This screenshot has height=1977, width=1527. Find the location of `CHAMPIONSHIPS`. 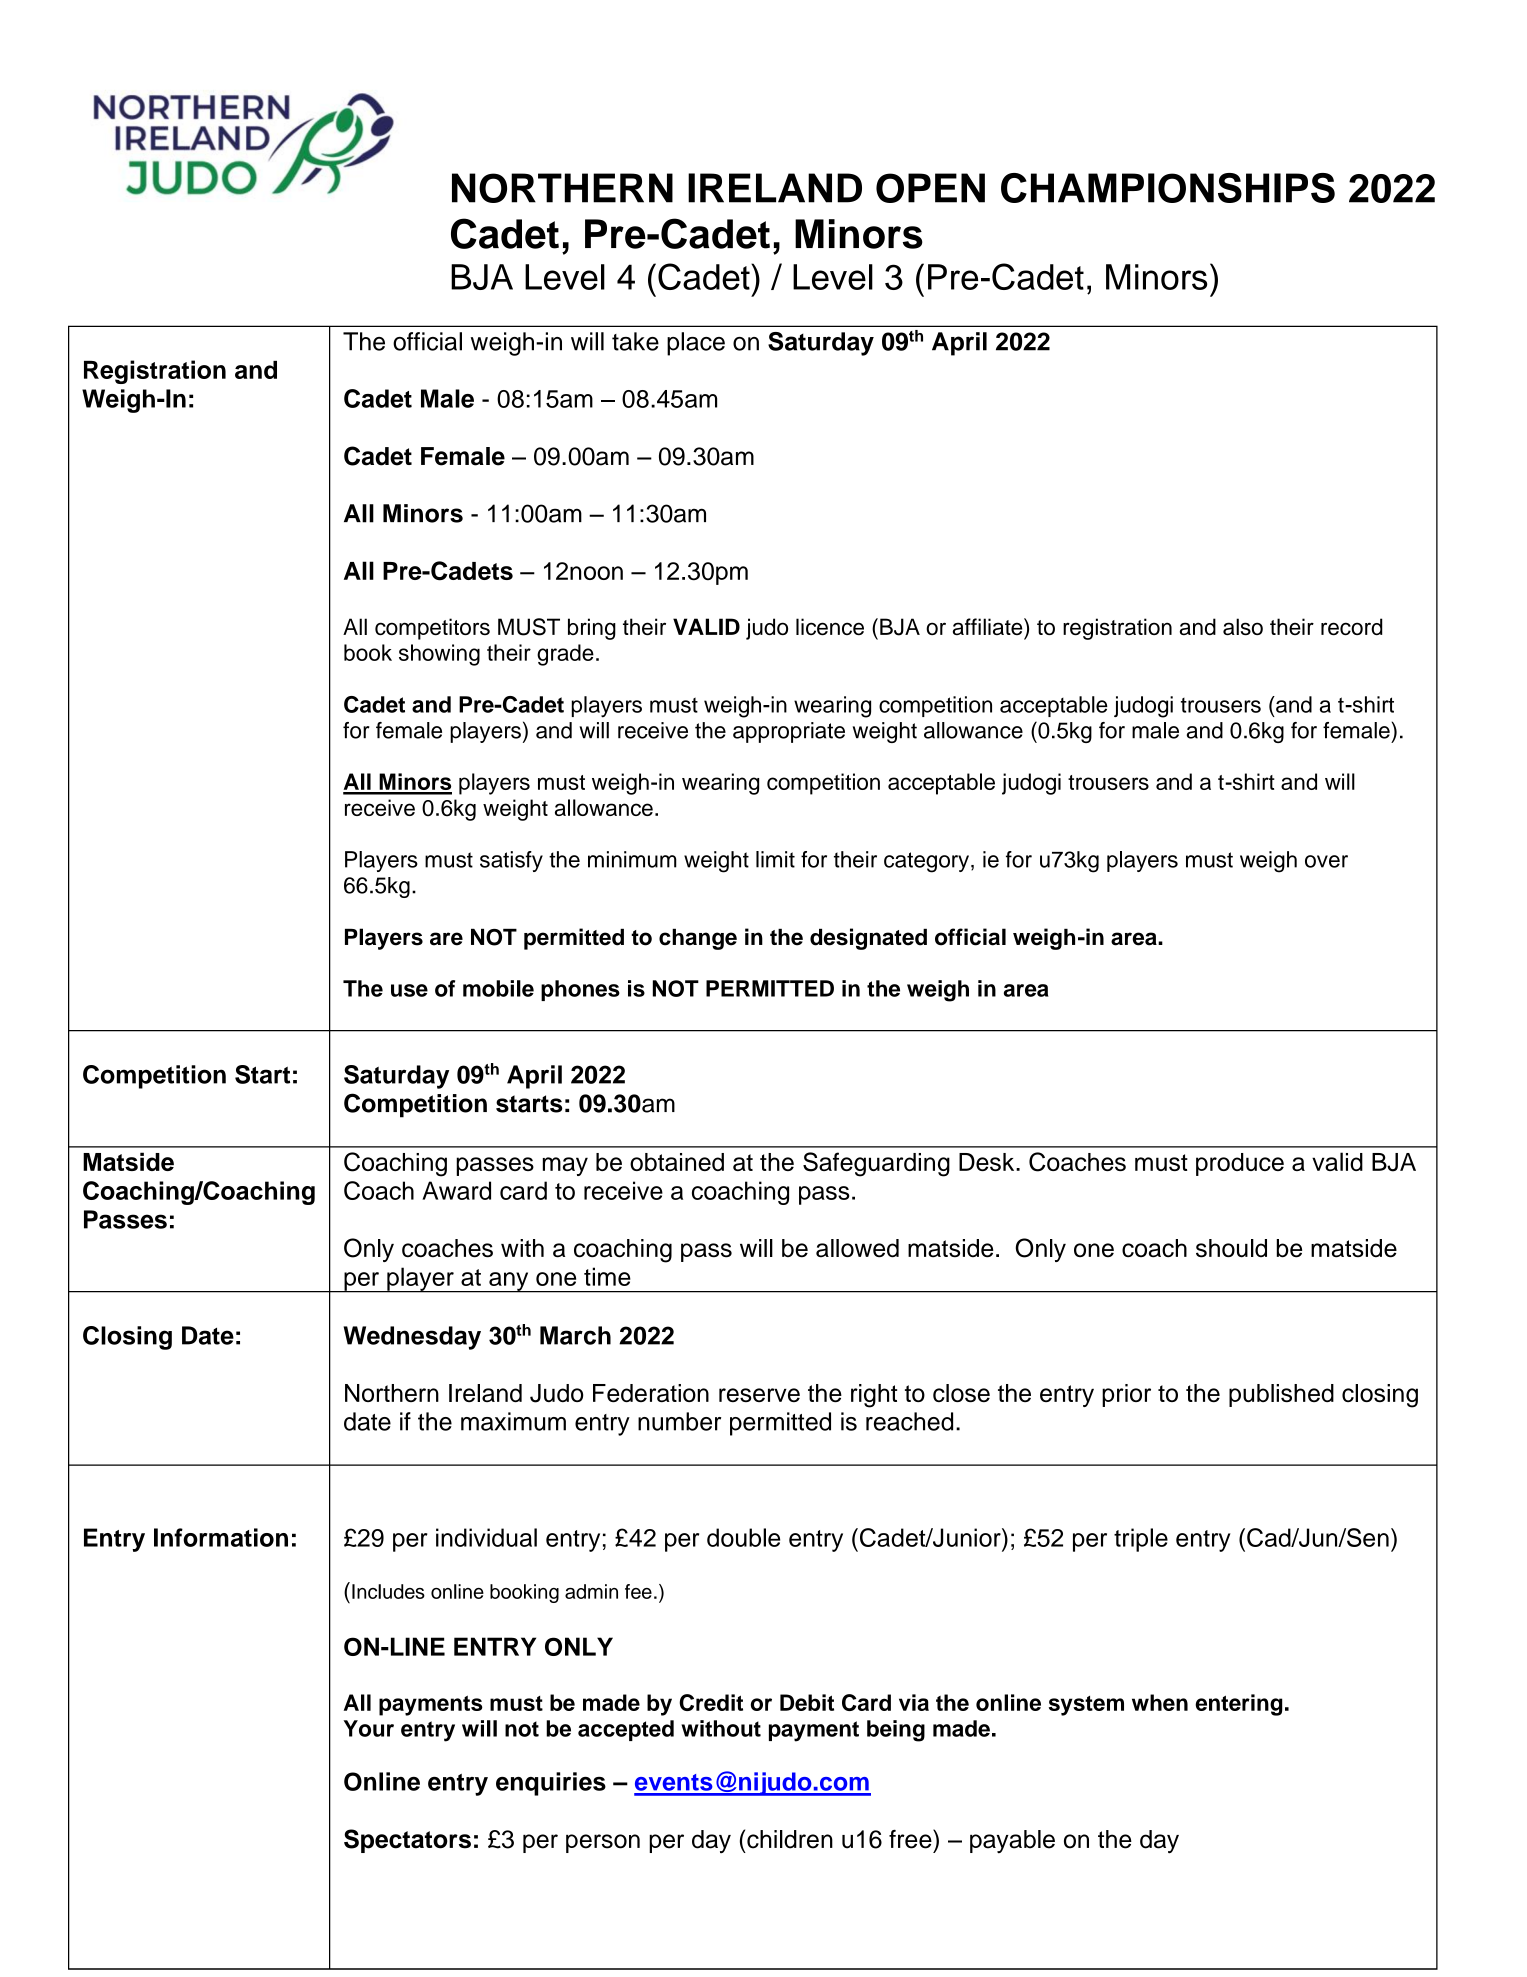

CHAMPIONSHIPS is located at coordinates (1168, 188).
